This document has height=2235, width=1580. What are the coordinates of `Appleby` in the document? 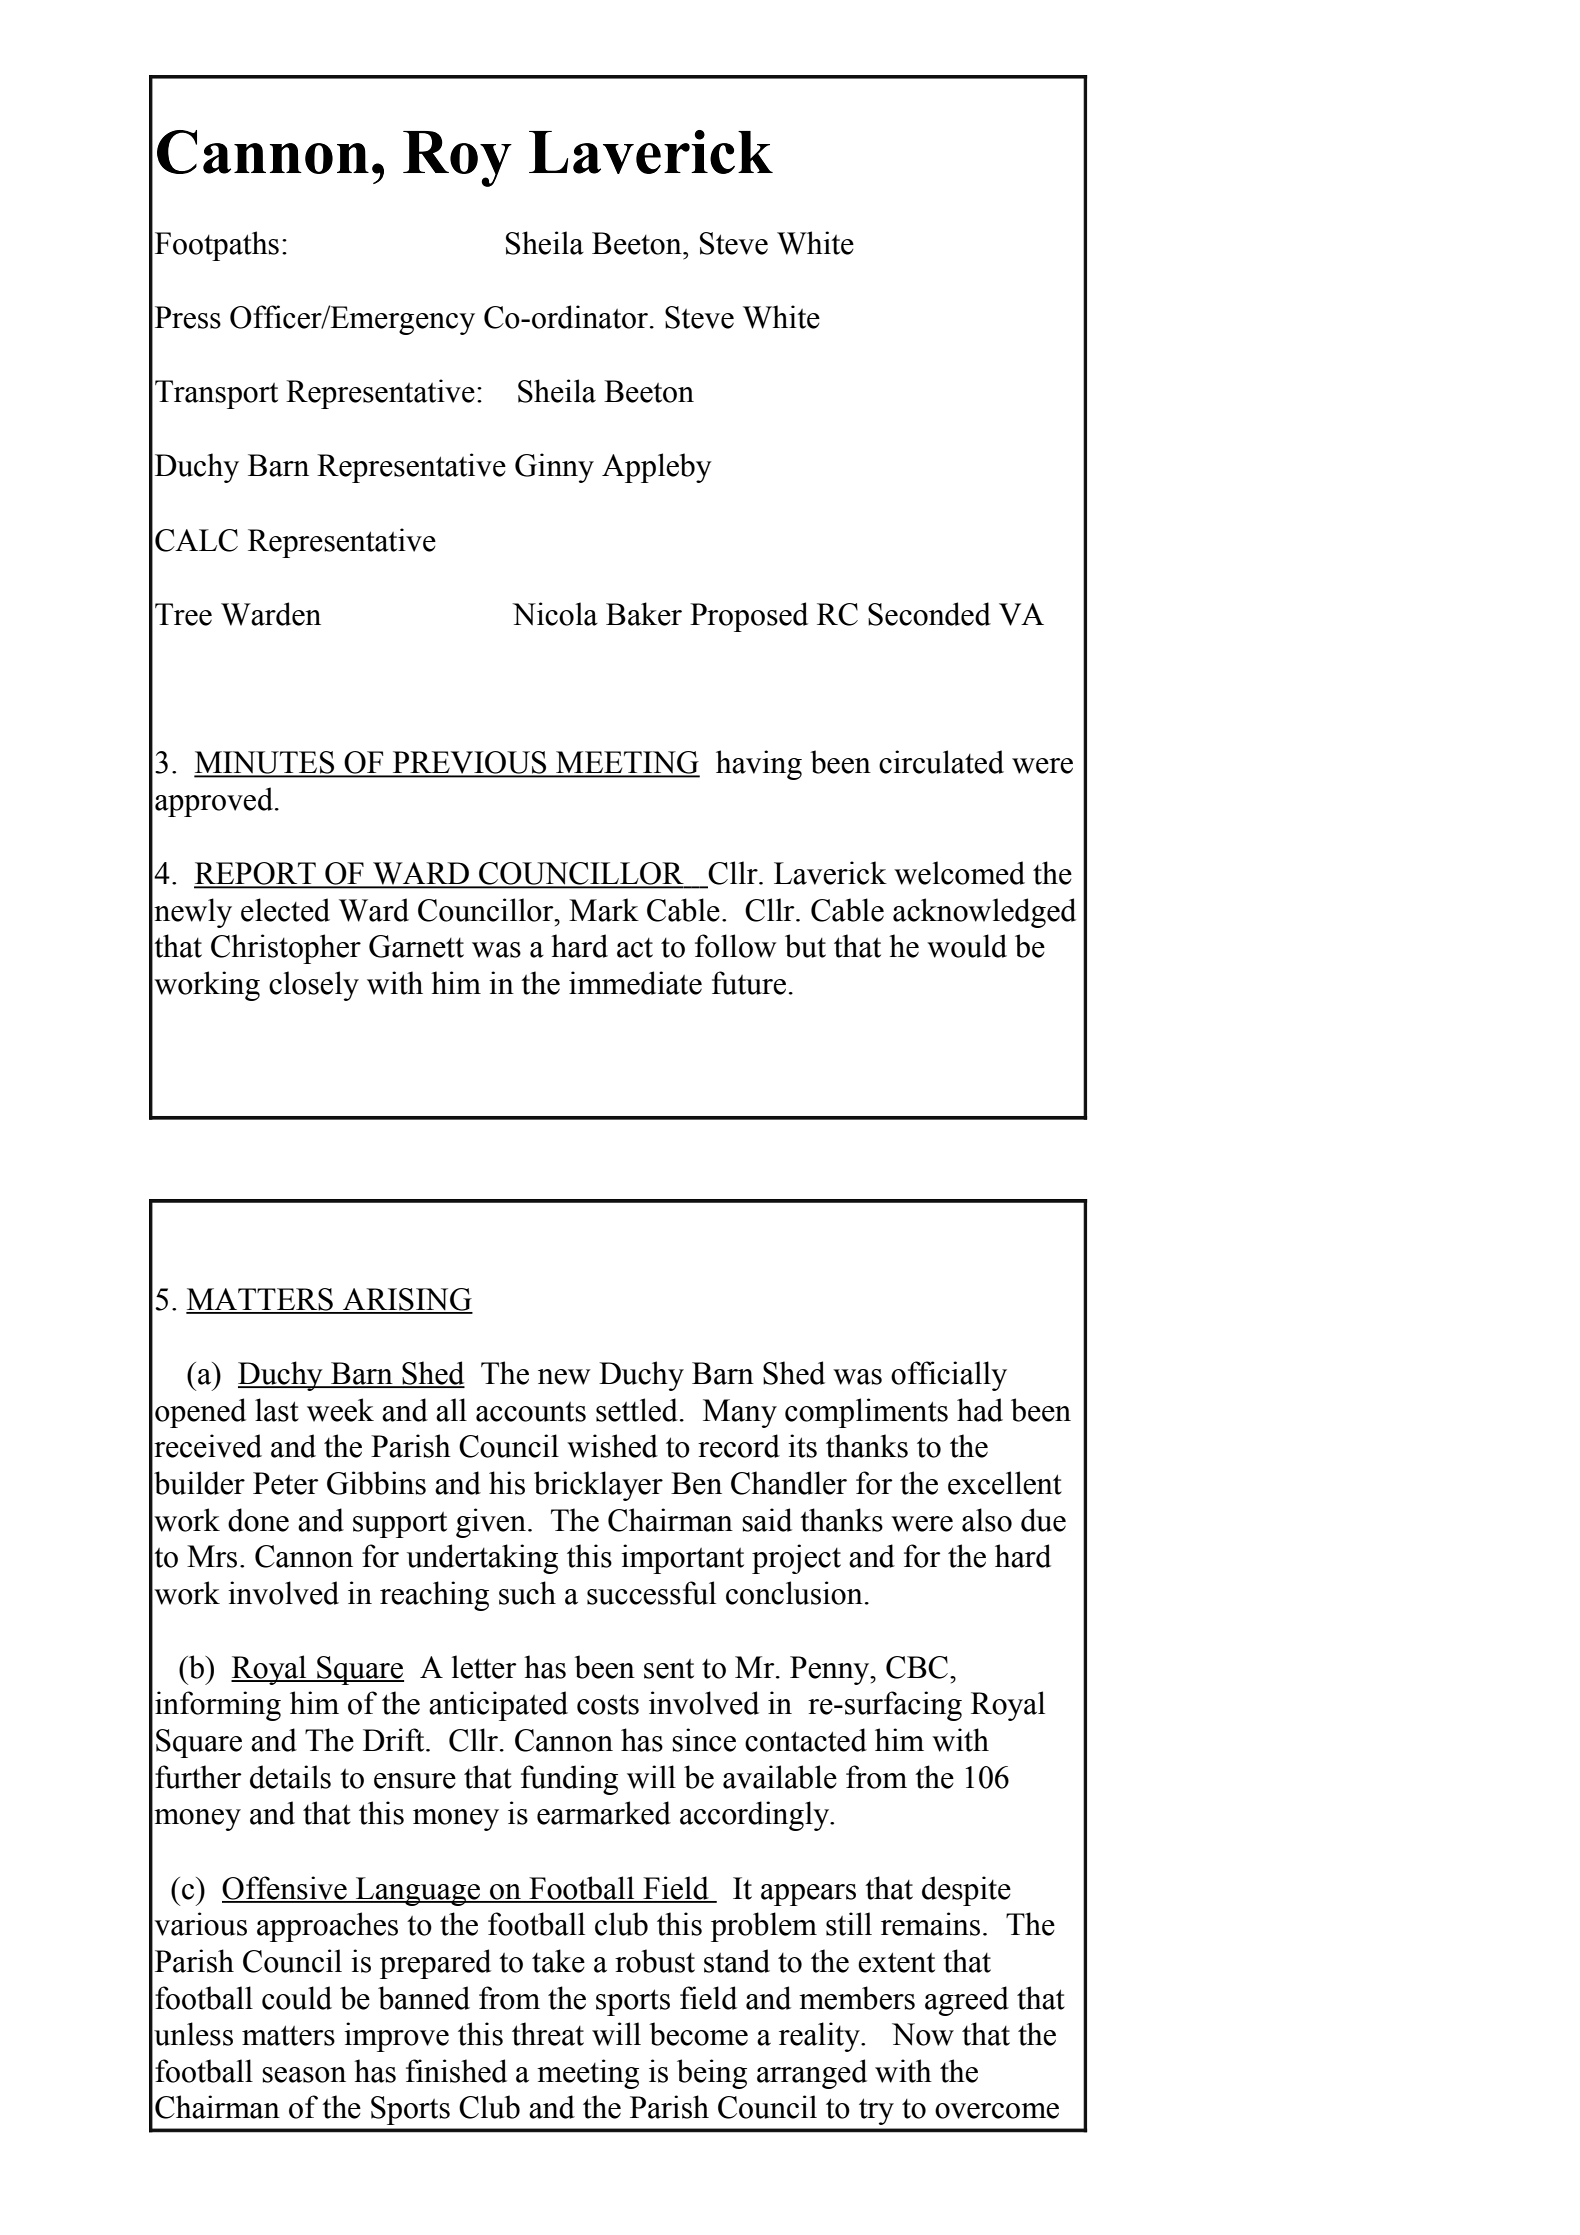 It's located at (657, 468).
